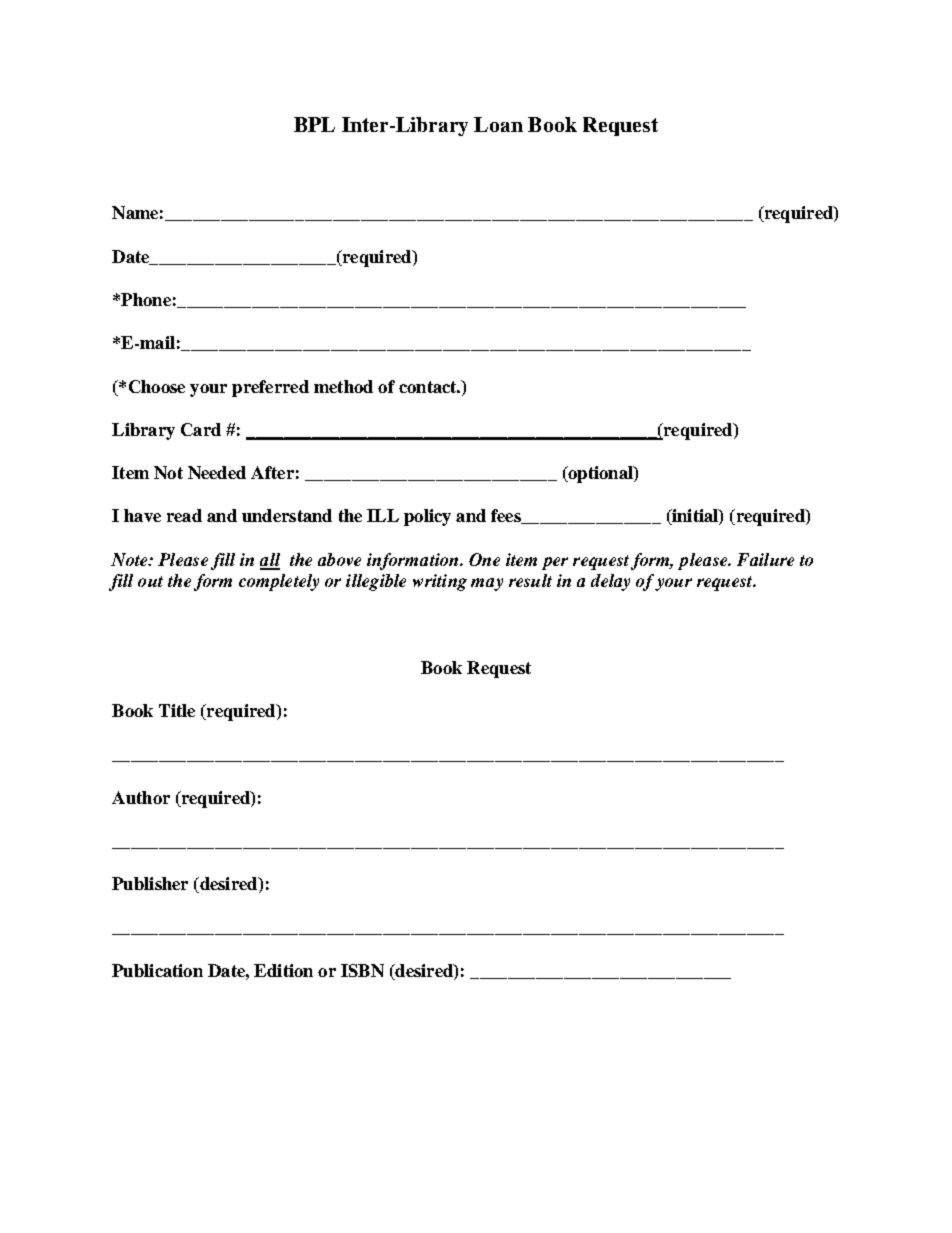 Image resolution: width=952 pixels, height=1233 pixels. I want to click on Publication, so click(157, 970).
